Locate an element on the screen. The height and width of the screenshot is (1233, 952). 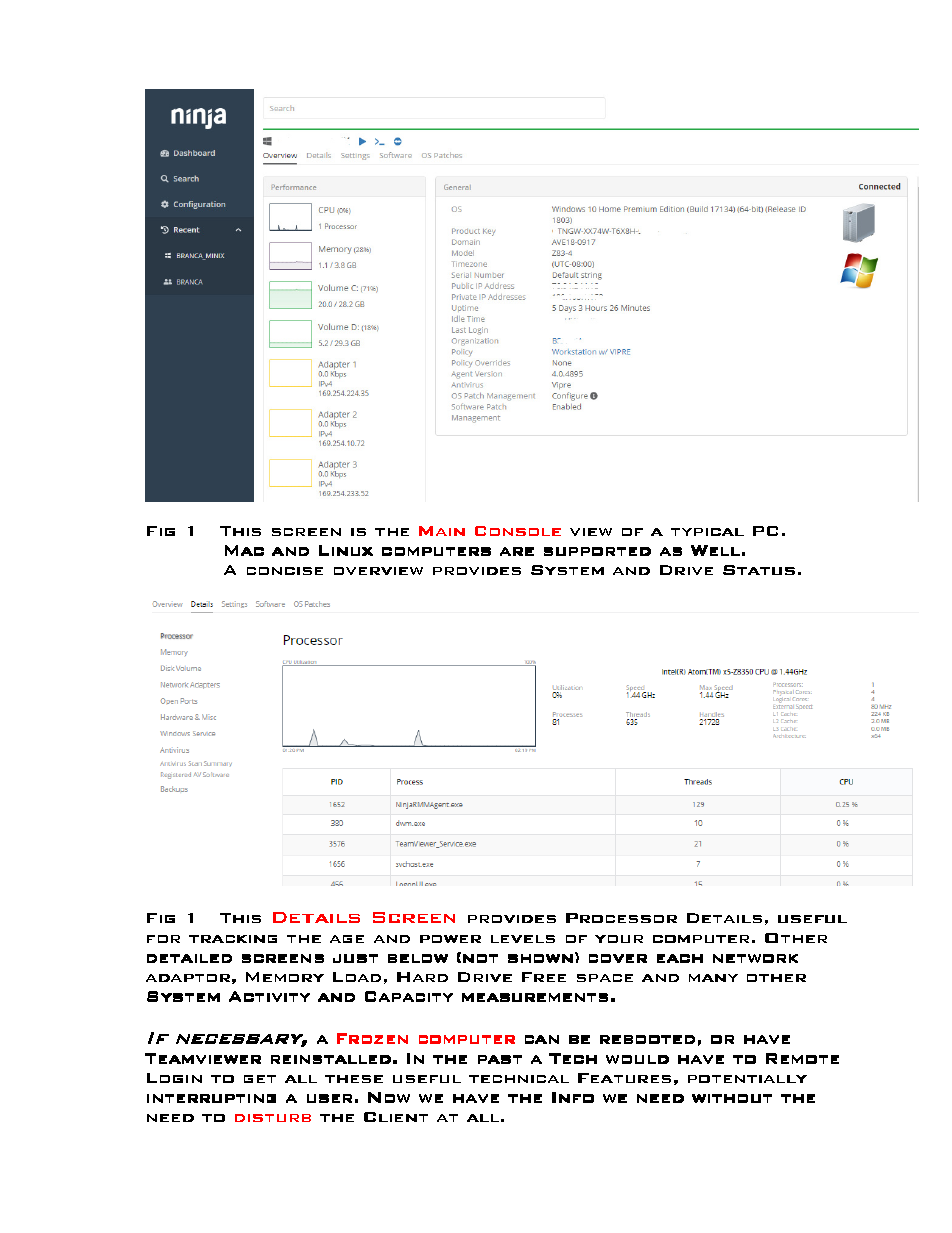
tracking is located at coordinates (233, 939).
